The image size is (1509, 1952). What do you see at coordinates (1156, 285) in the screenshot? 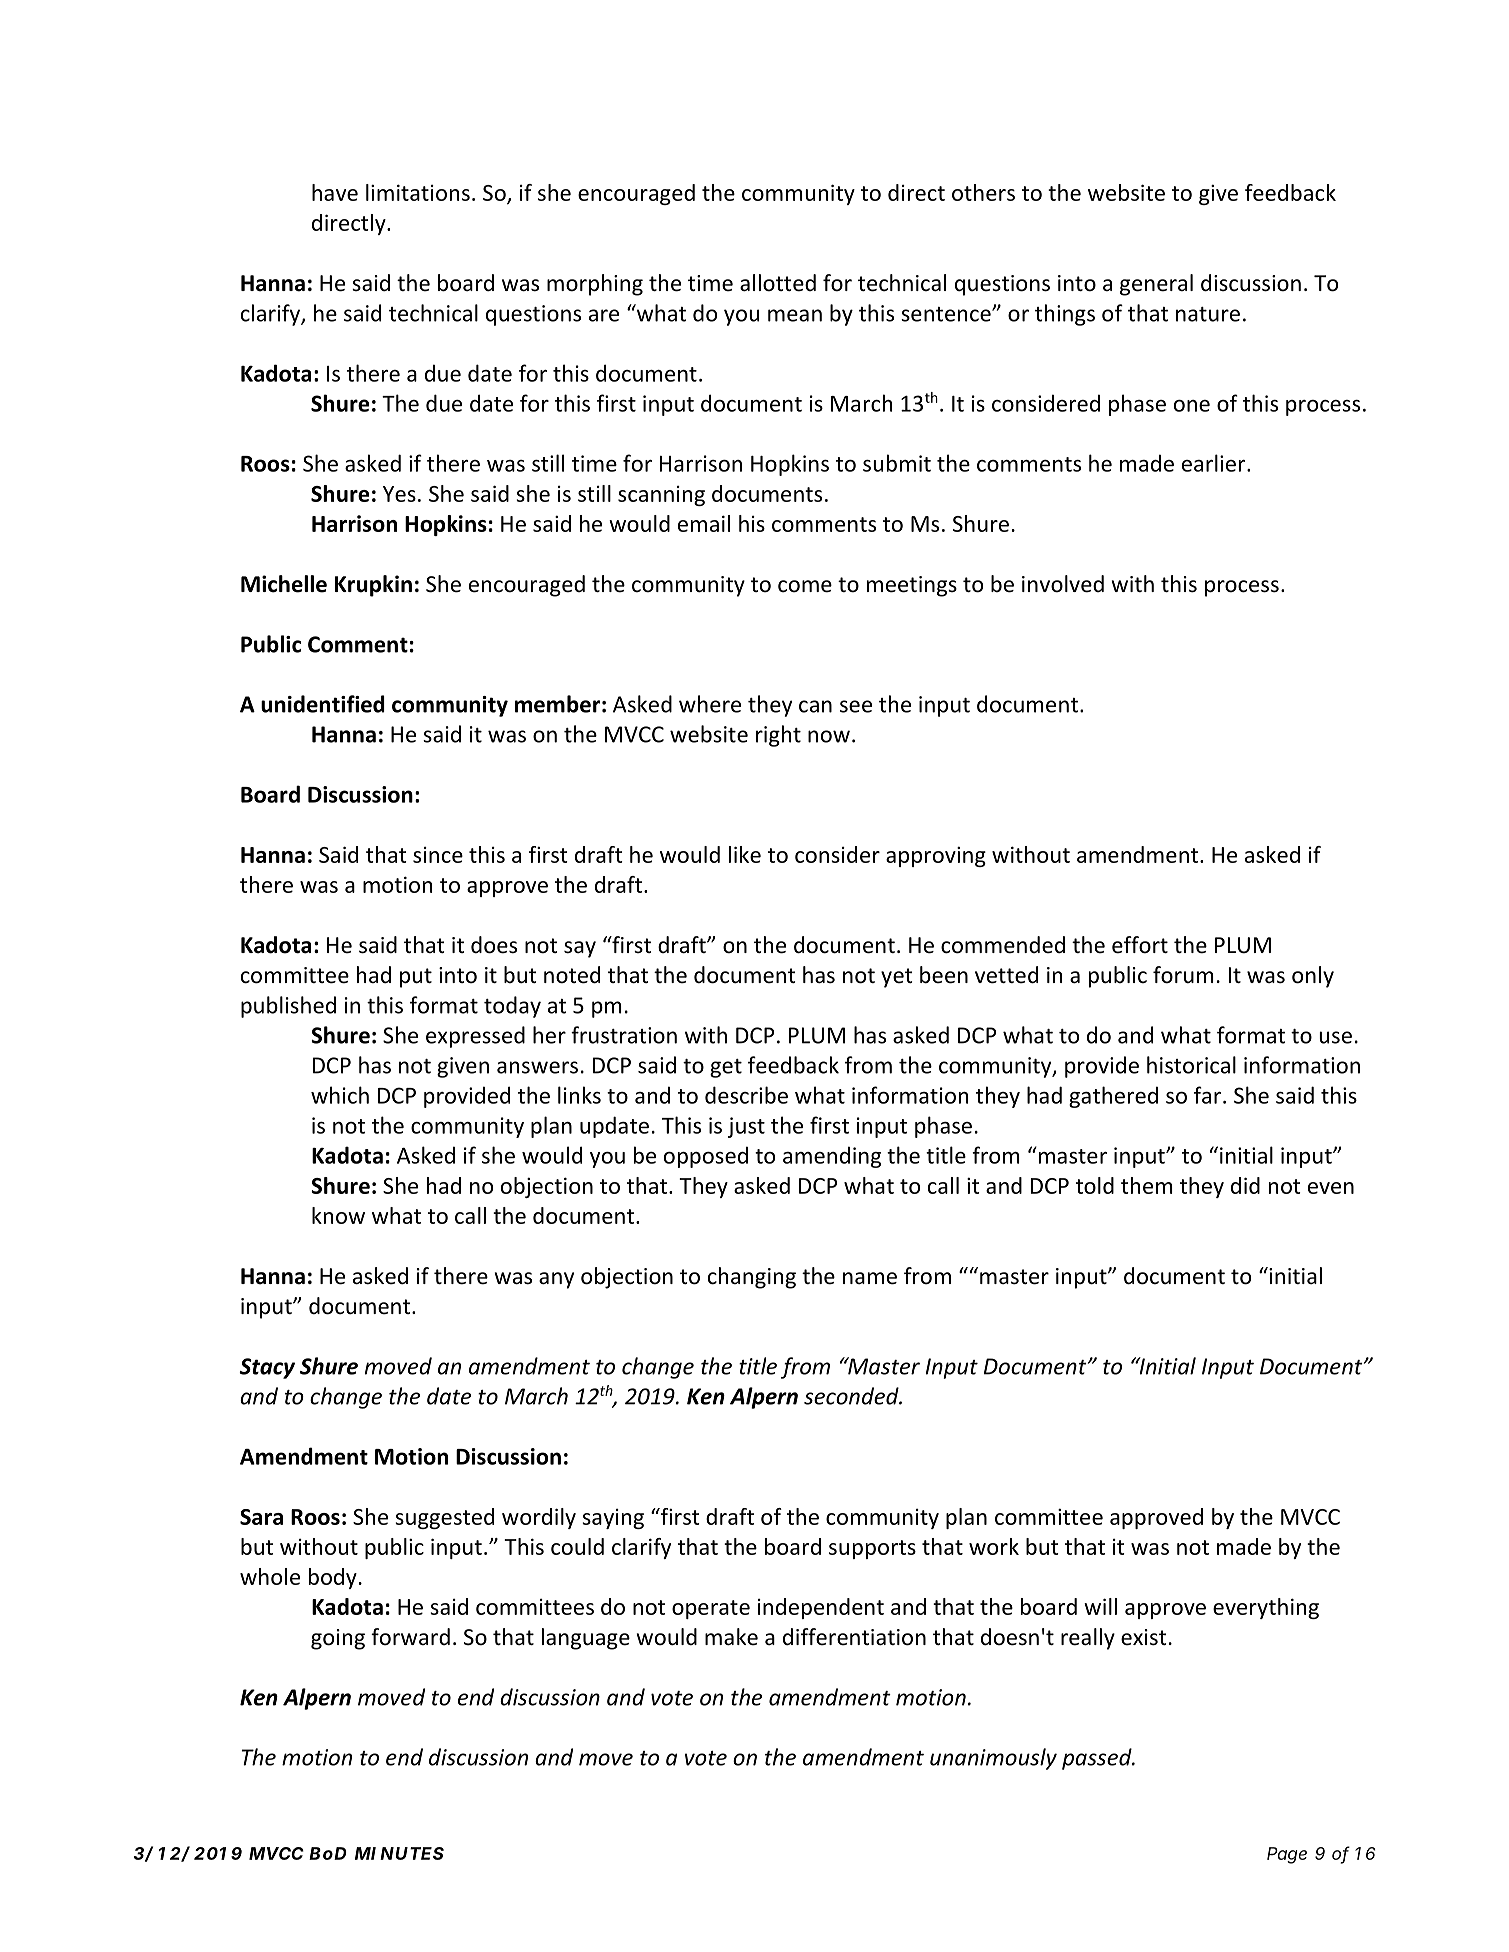
I see `general` at bounding box center [1156, 285].
